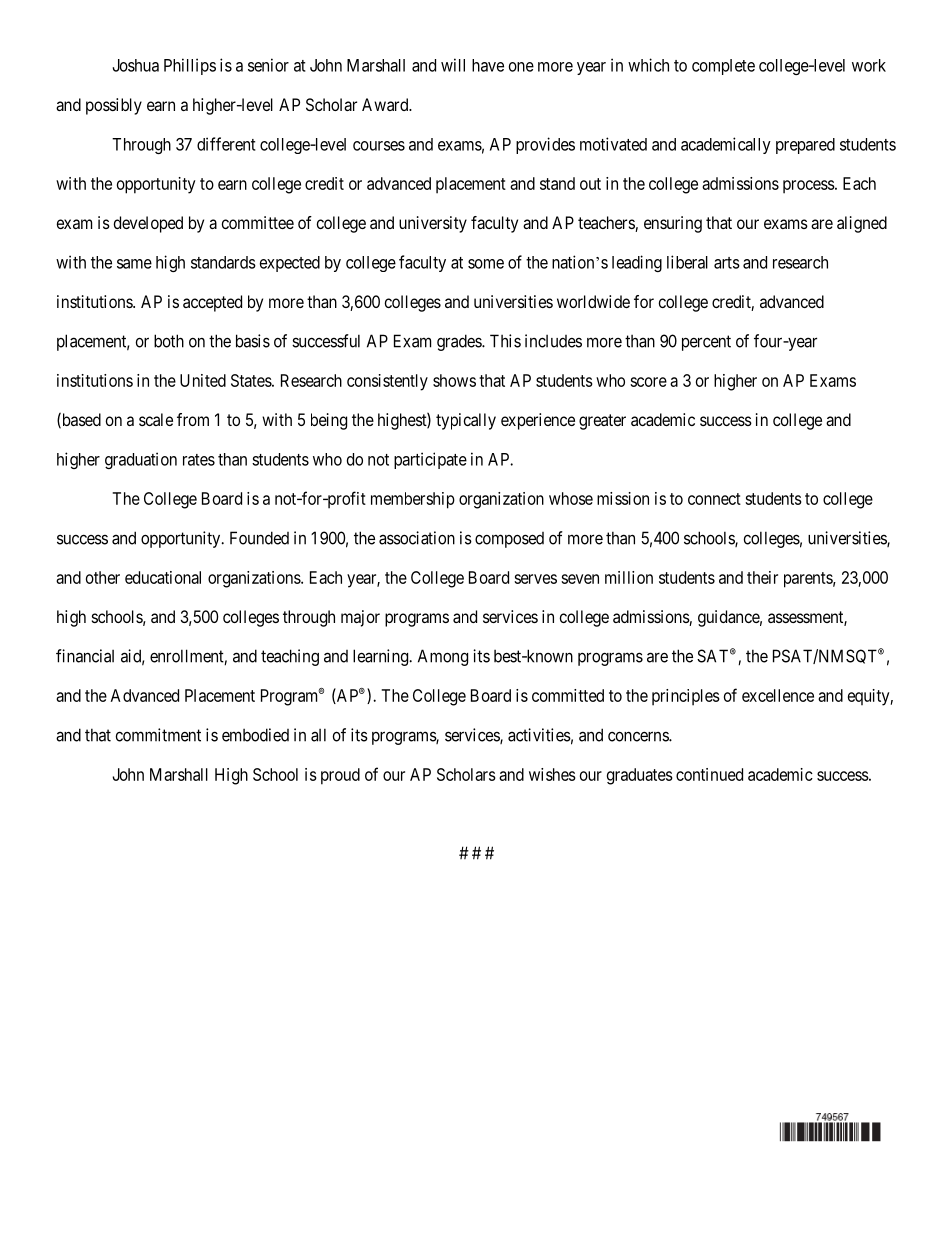  What do you see at coordinates (134, 264) in the image?
I see `same` at bounding box center [134, 264].
